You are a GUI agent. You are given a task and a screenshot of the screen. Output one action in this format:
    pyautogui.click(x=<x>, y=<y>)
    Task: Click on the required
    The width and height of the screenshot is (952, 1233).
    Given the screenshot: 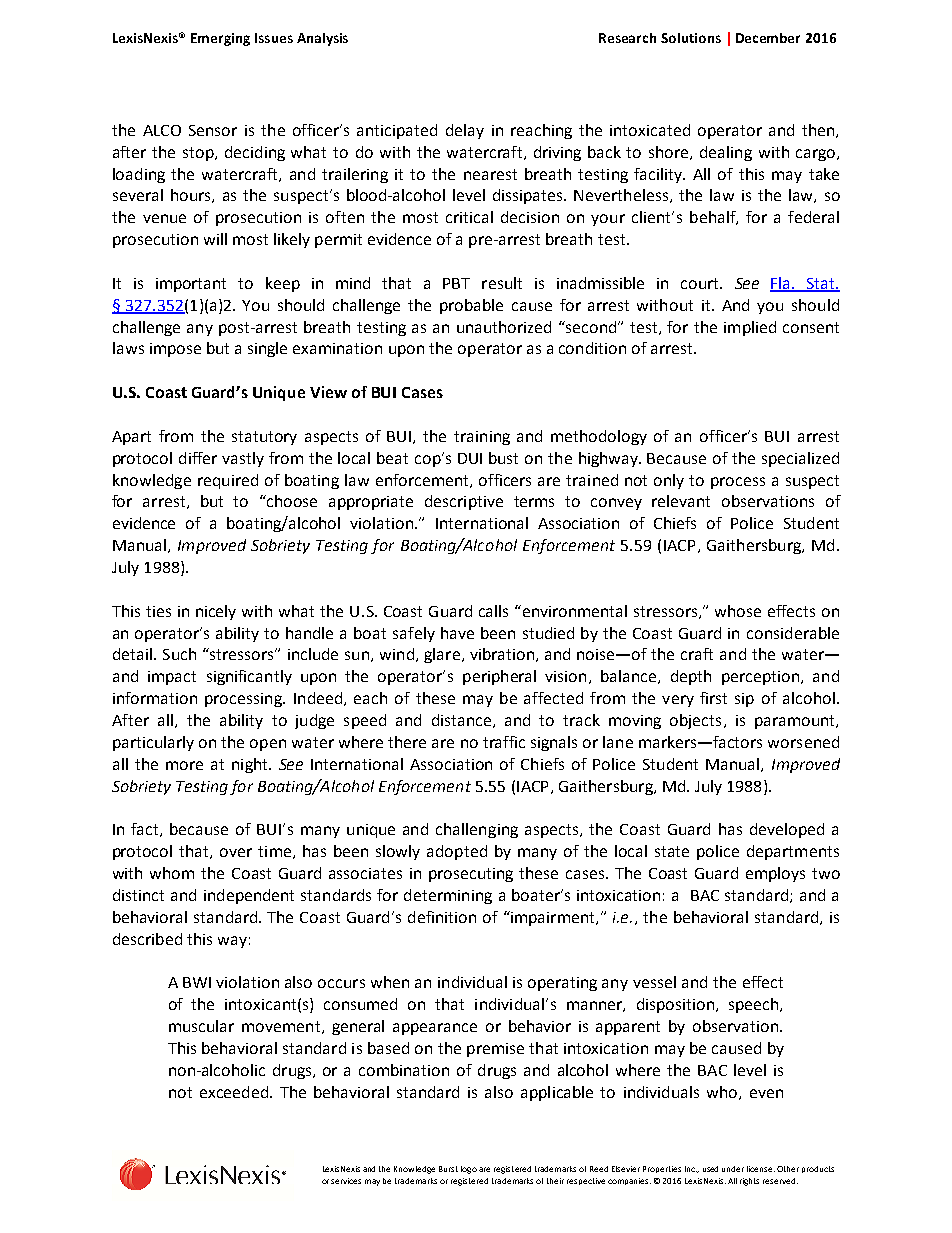 What is the action you would take?
    pyautogui.click(x=228, y=481)
